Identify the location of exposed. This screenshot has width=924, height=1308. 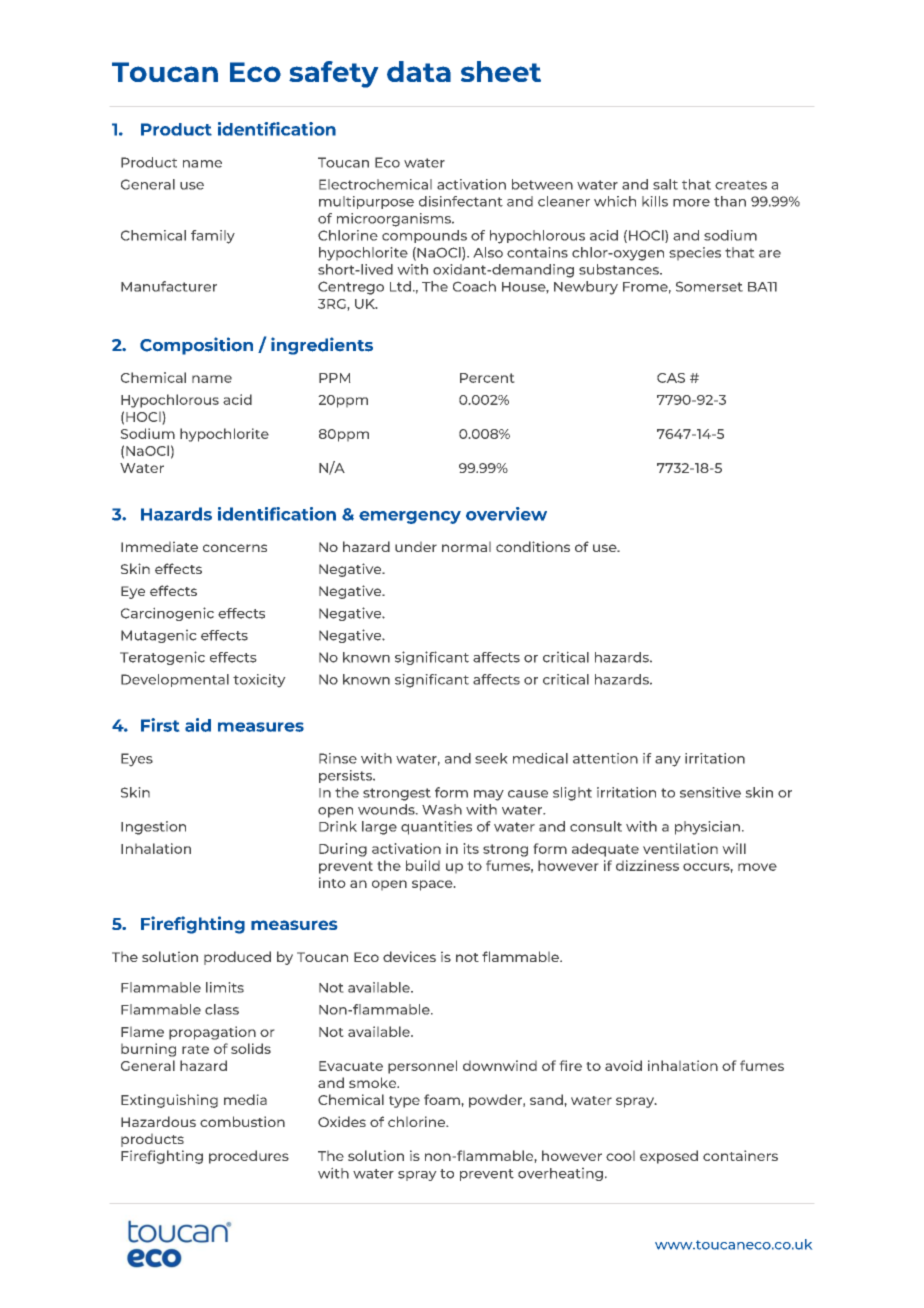
(669, 1157).
